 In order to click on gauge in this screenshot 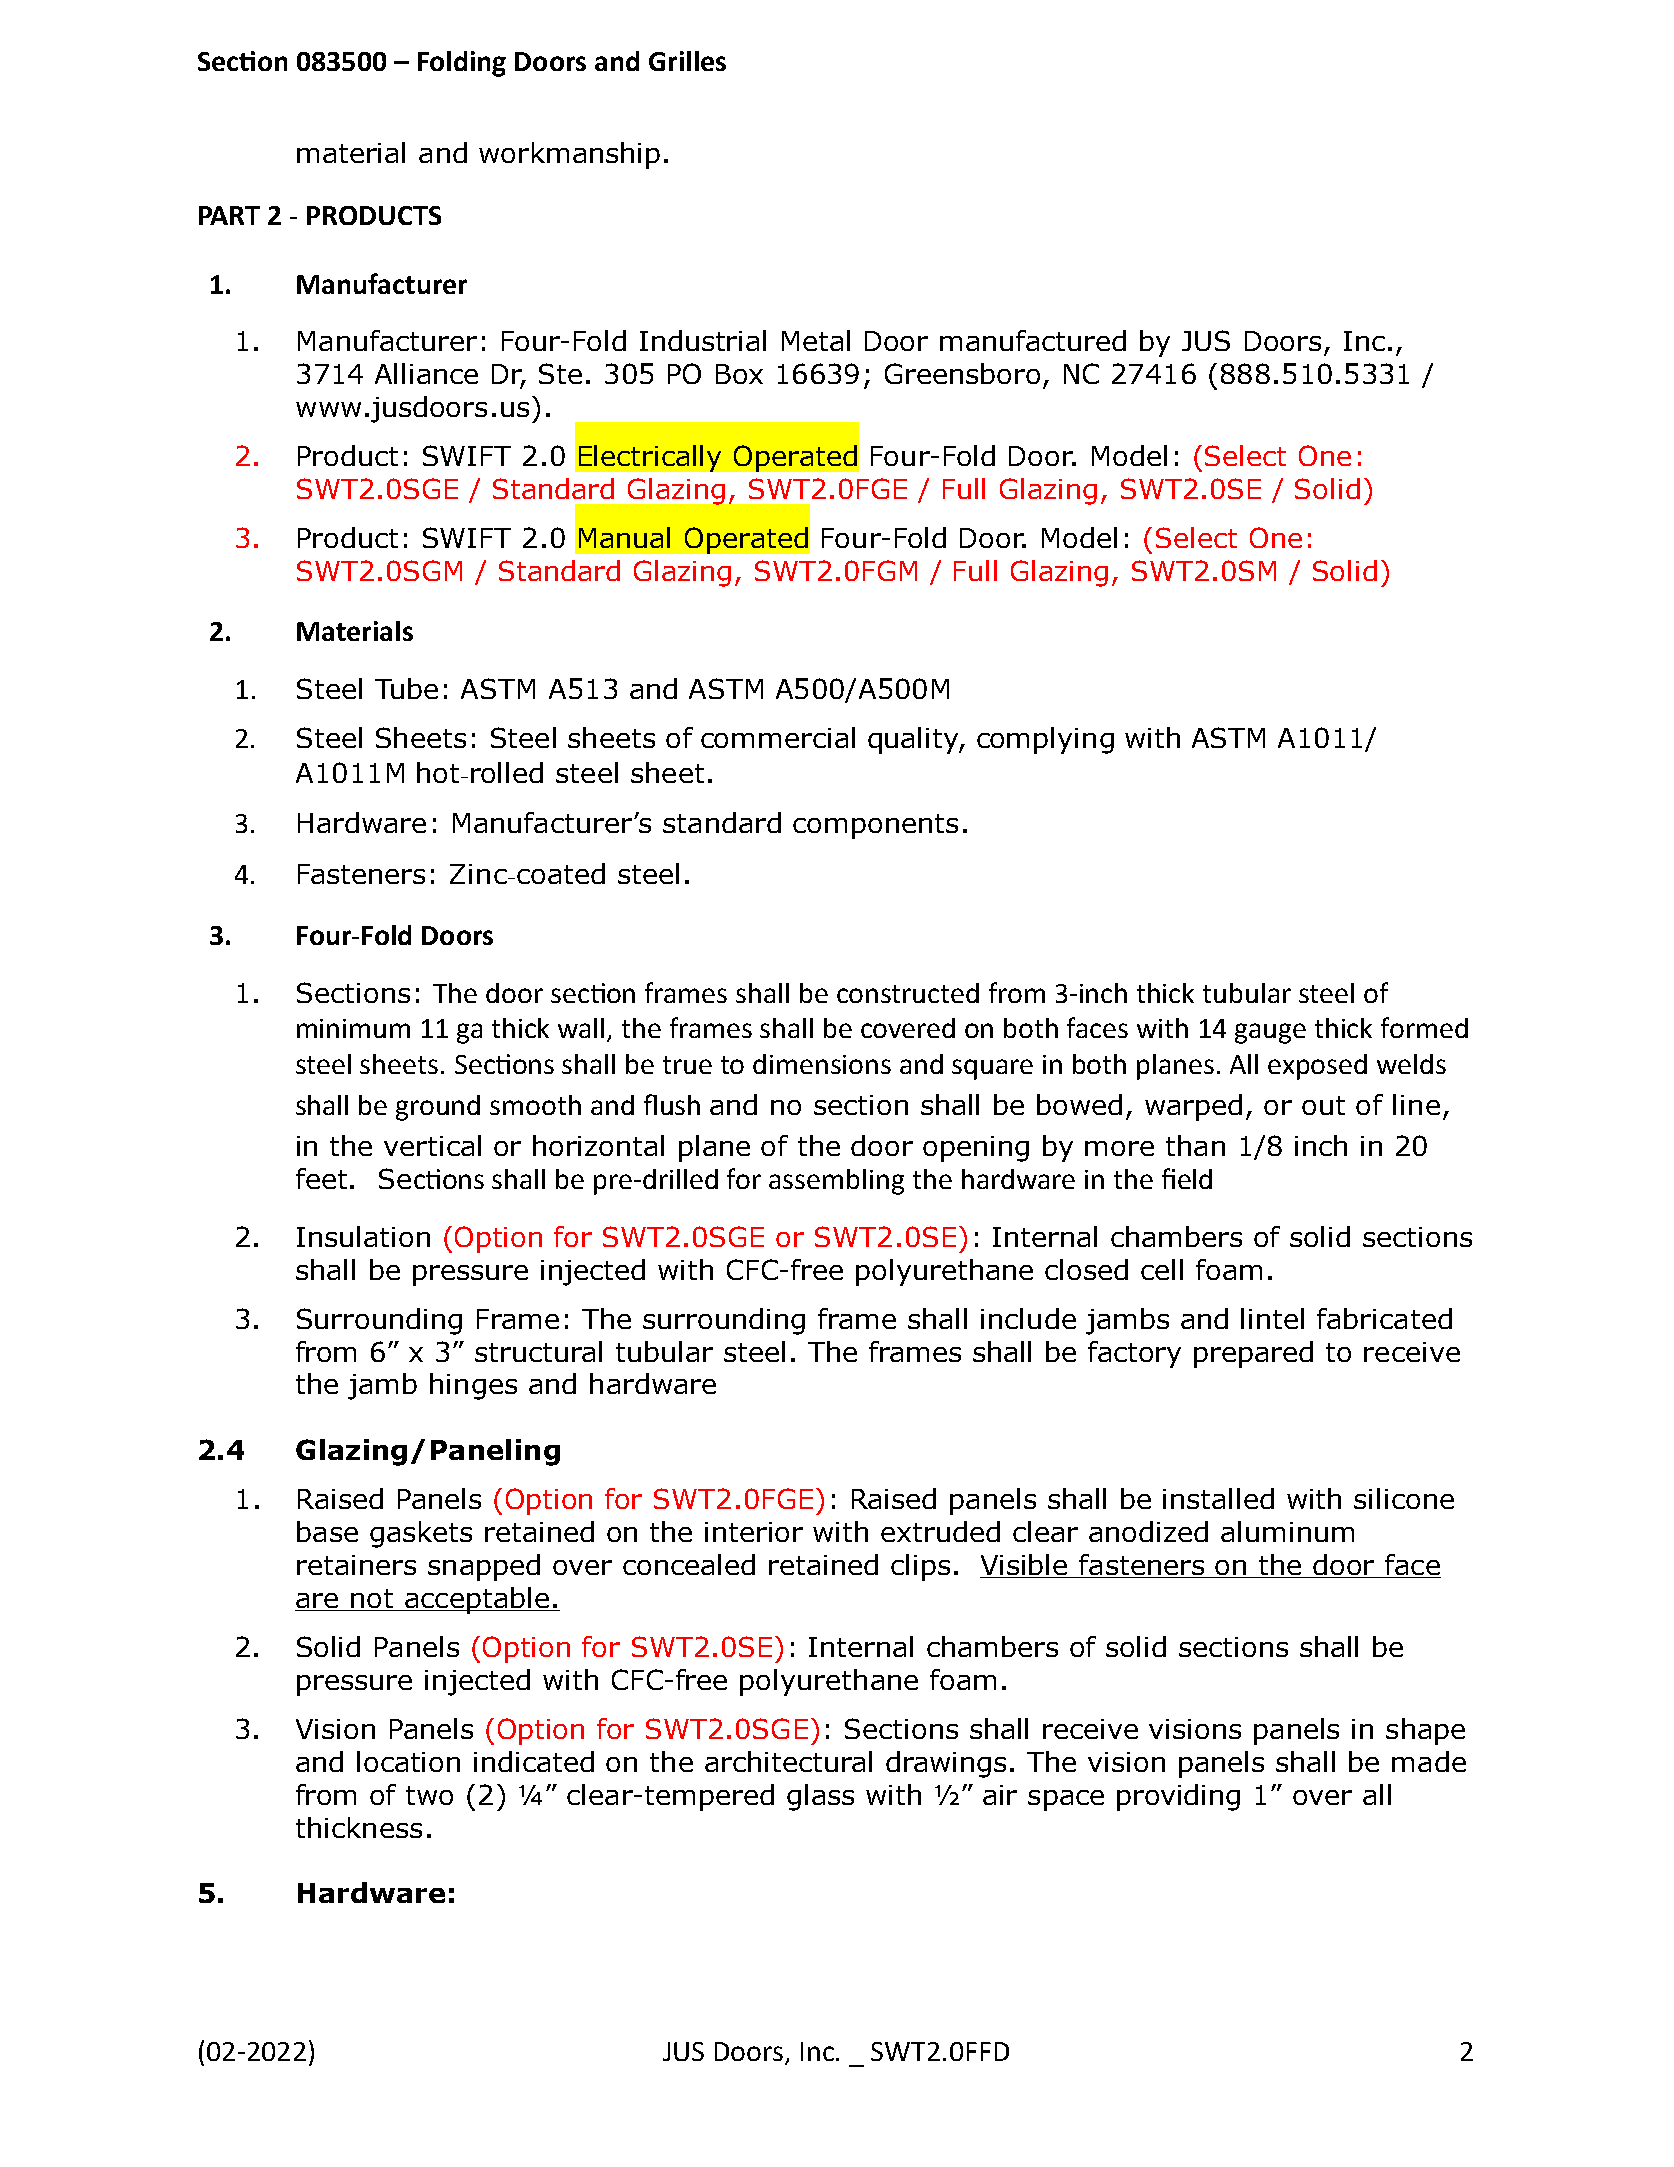, I will do `click(1270, 1033)`.
